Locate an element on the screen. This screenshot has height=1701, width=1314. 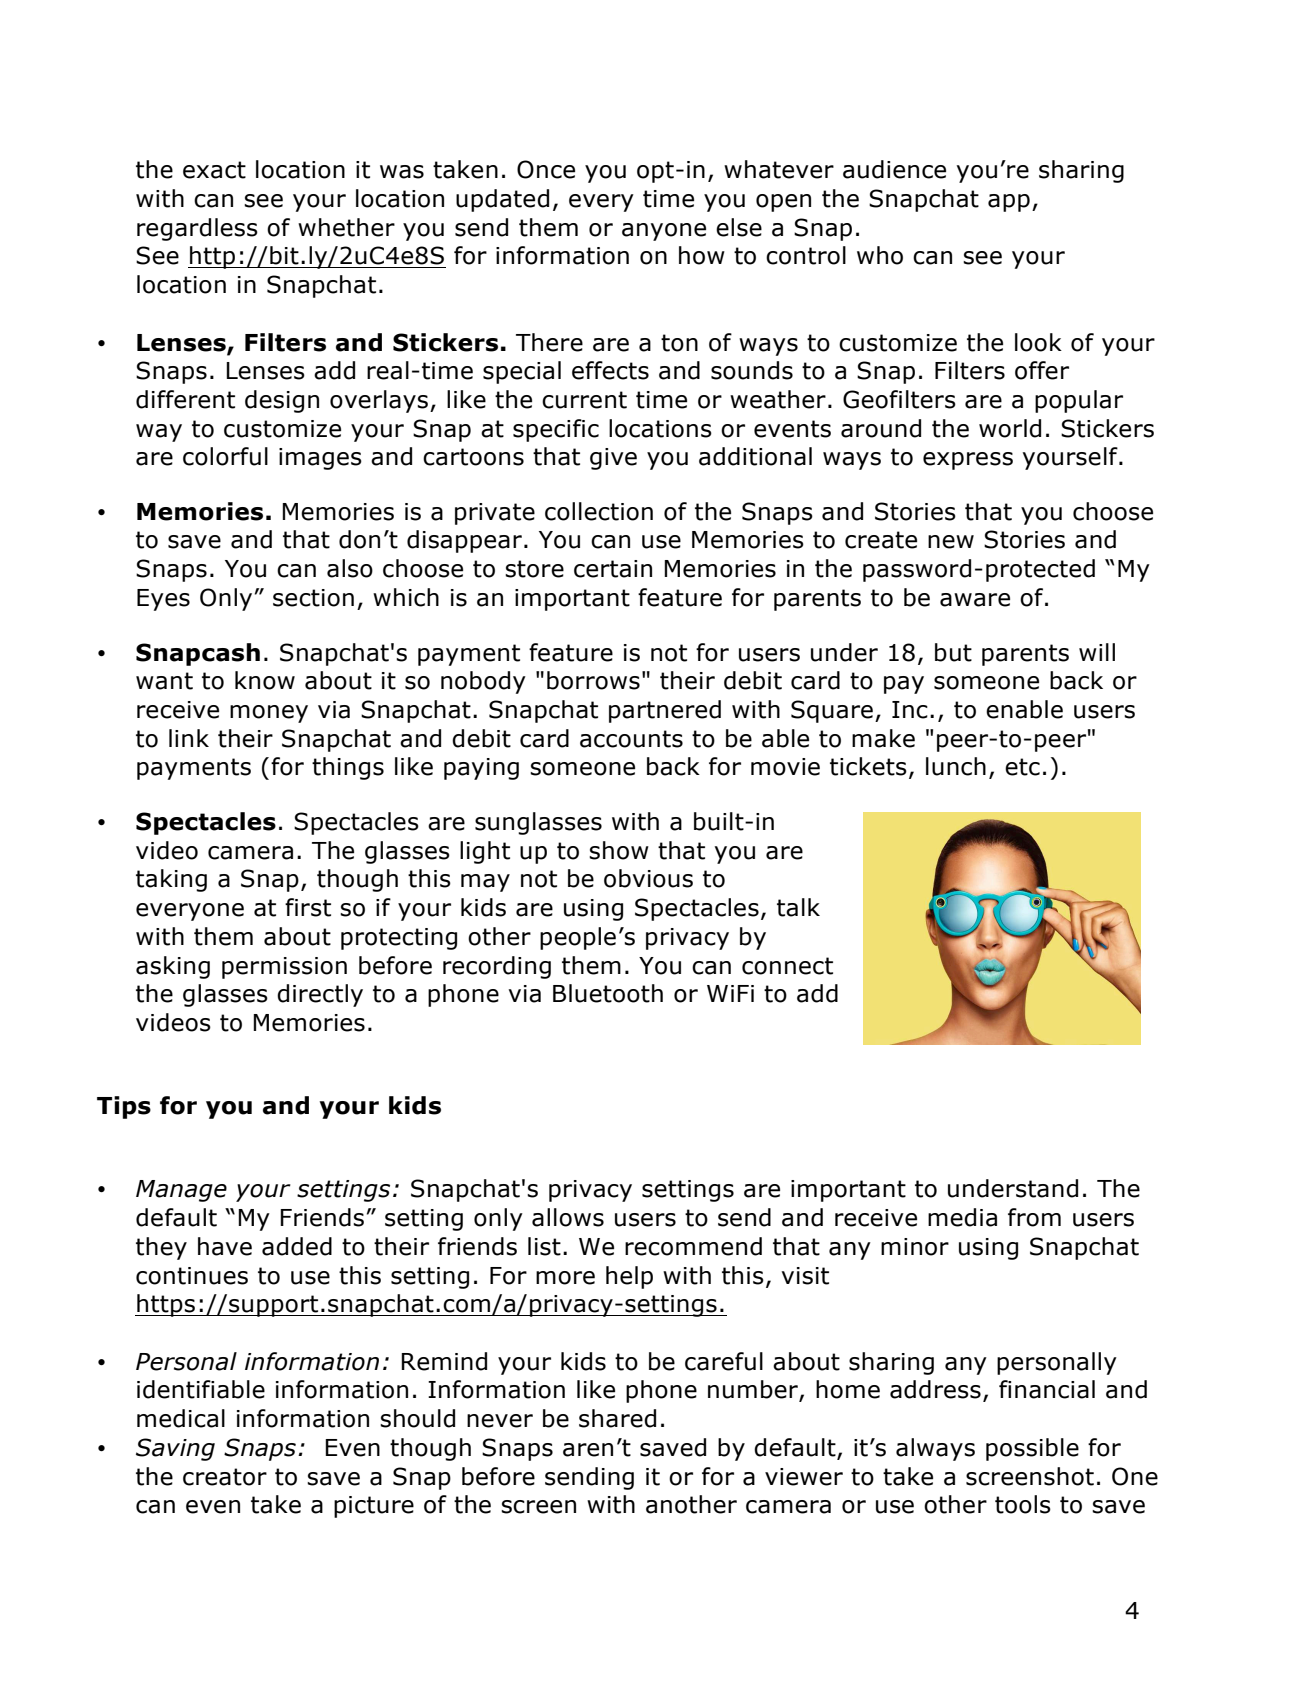
creator is located at coordinates (225, 1477).
